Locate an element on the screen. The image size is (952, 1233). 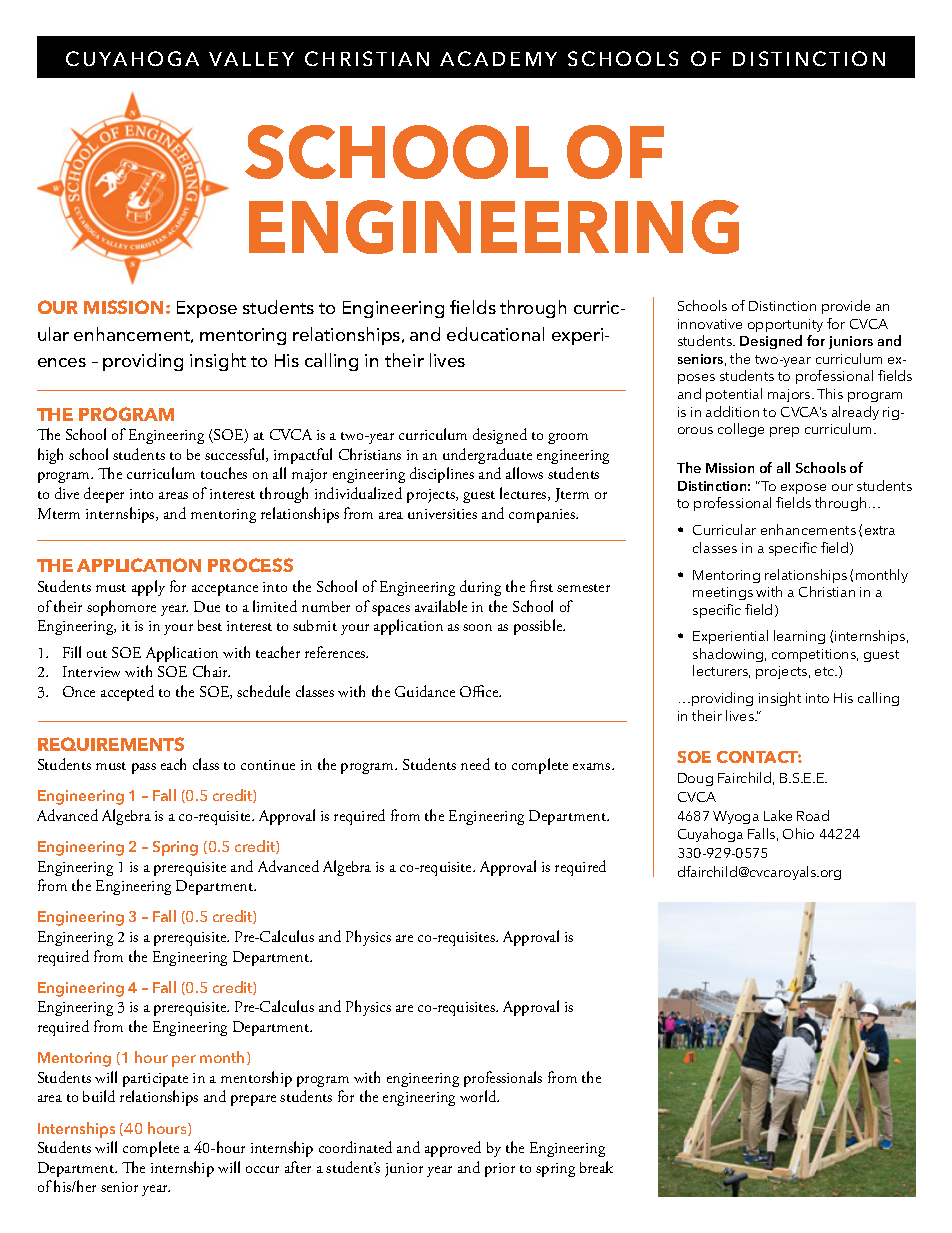
Doug is located at coordinates (695, 779).
